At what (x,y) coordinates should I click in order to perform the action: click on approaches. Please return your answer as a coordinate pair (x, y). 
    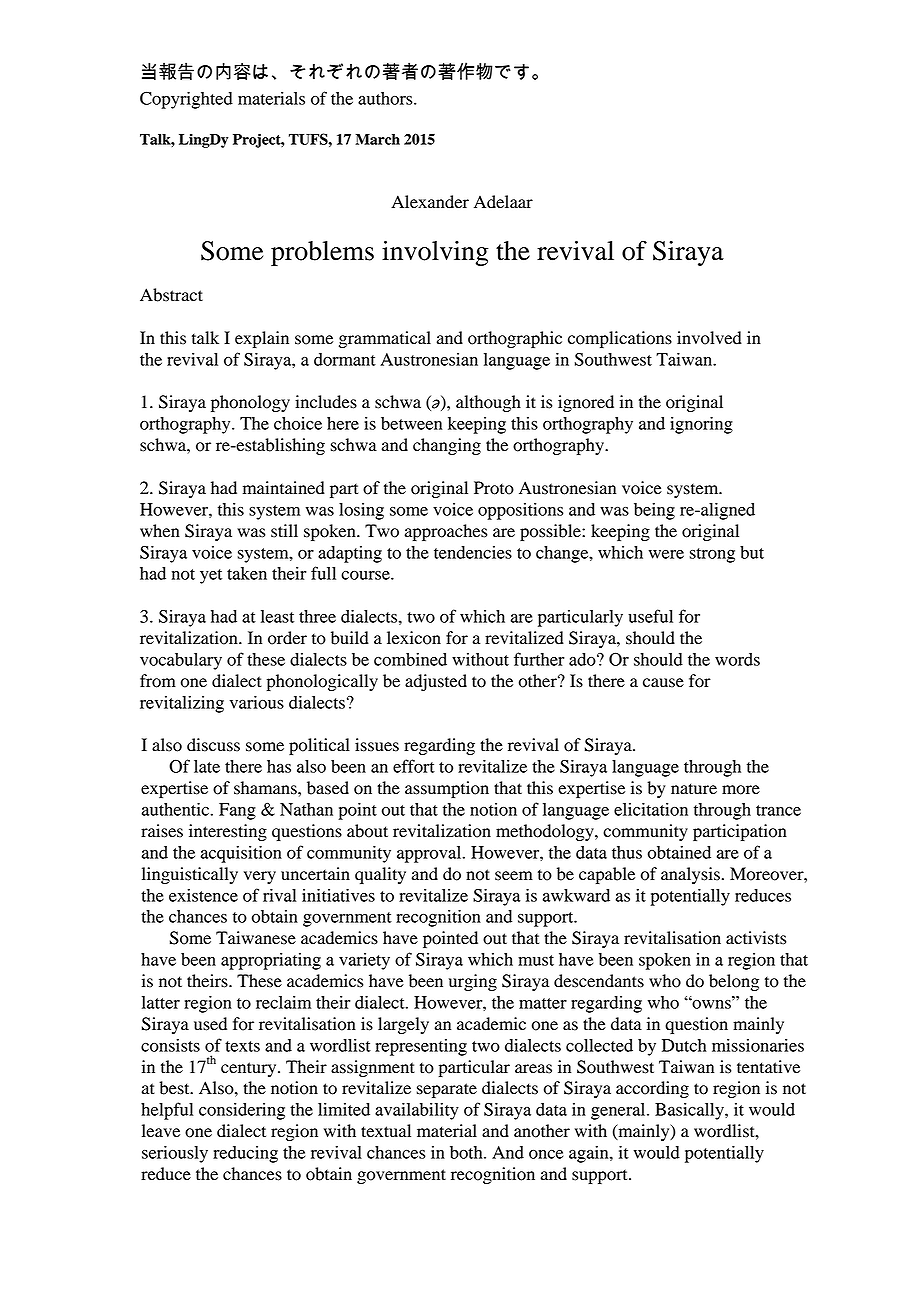
    Looking at the image, I should click on (446, 532).
